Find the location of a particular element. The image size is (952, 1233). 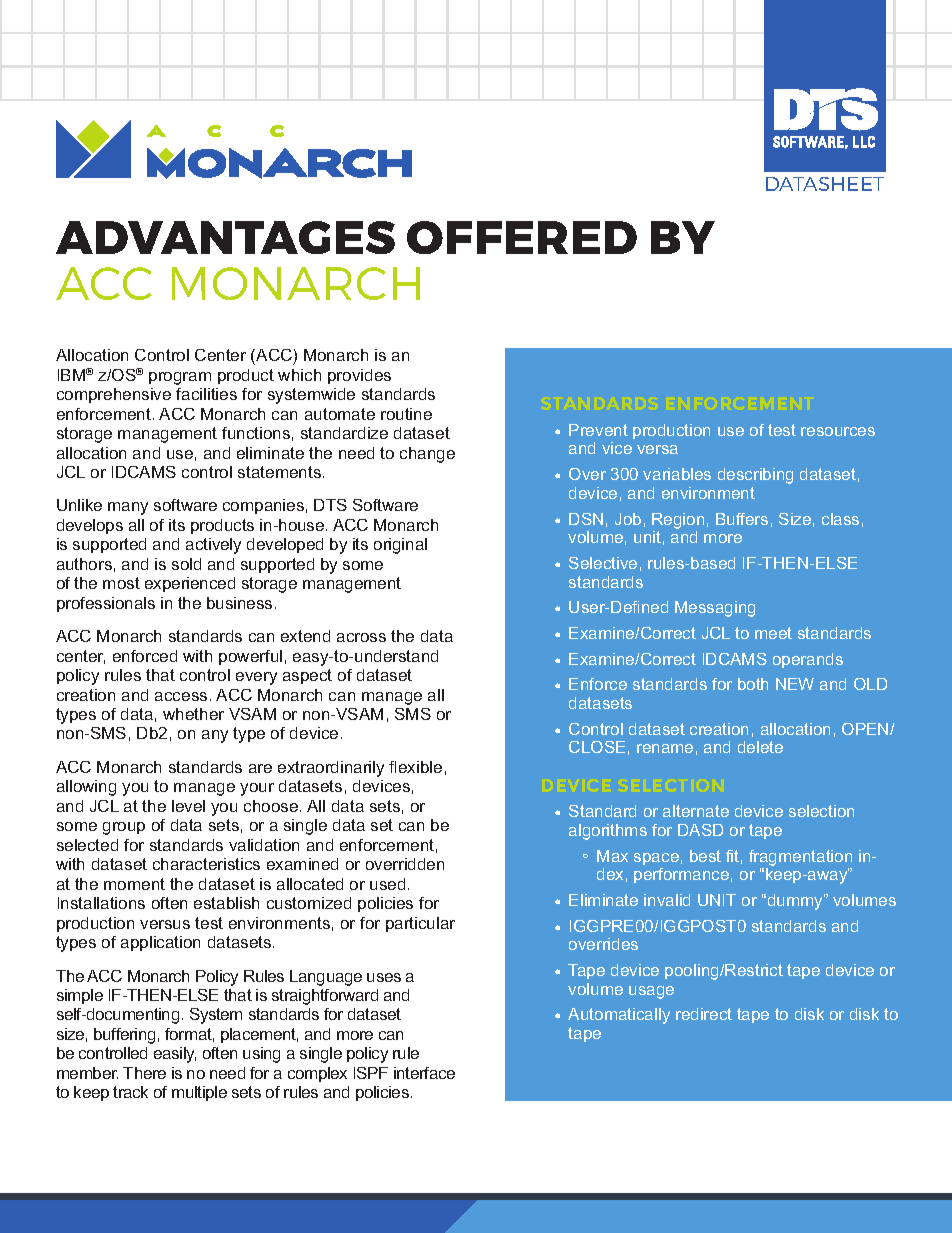

OFFERED is located at coordinates (522, 237).
